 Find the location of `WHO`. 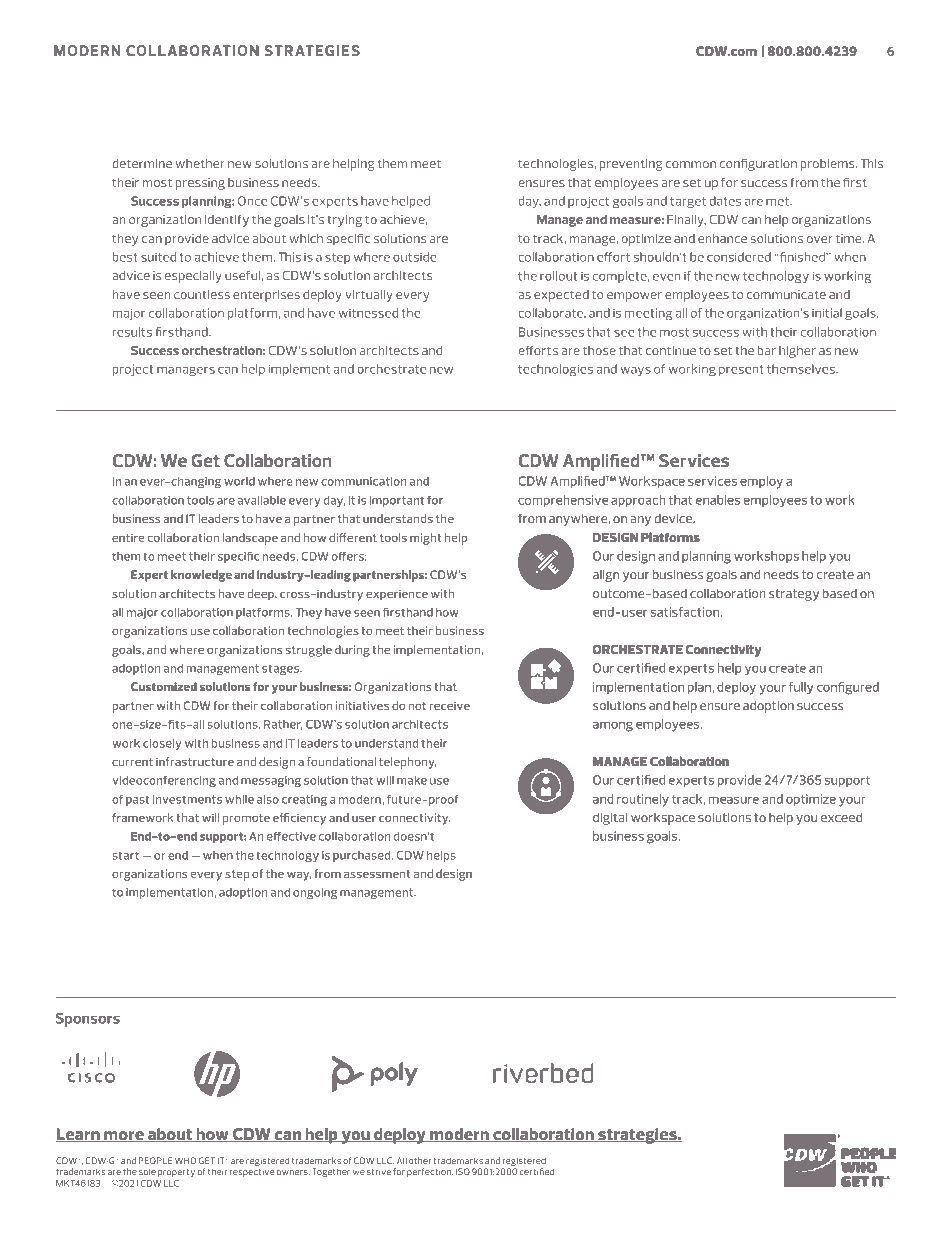

WHO is located at coordinates (185, 1160).
